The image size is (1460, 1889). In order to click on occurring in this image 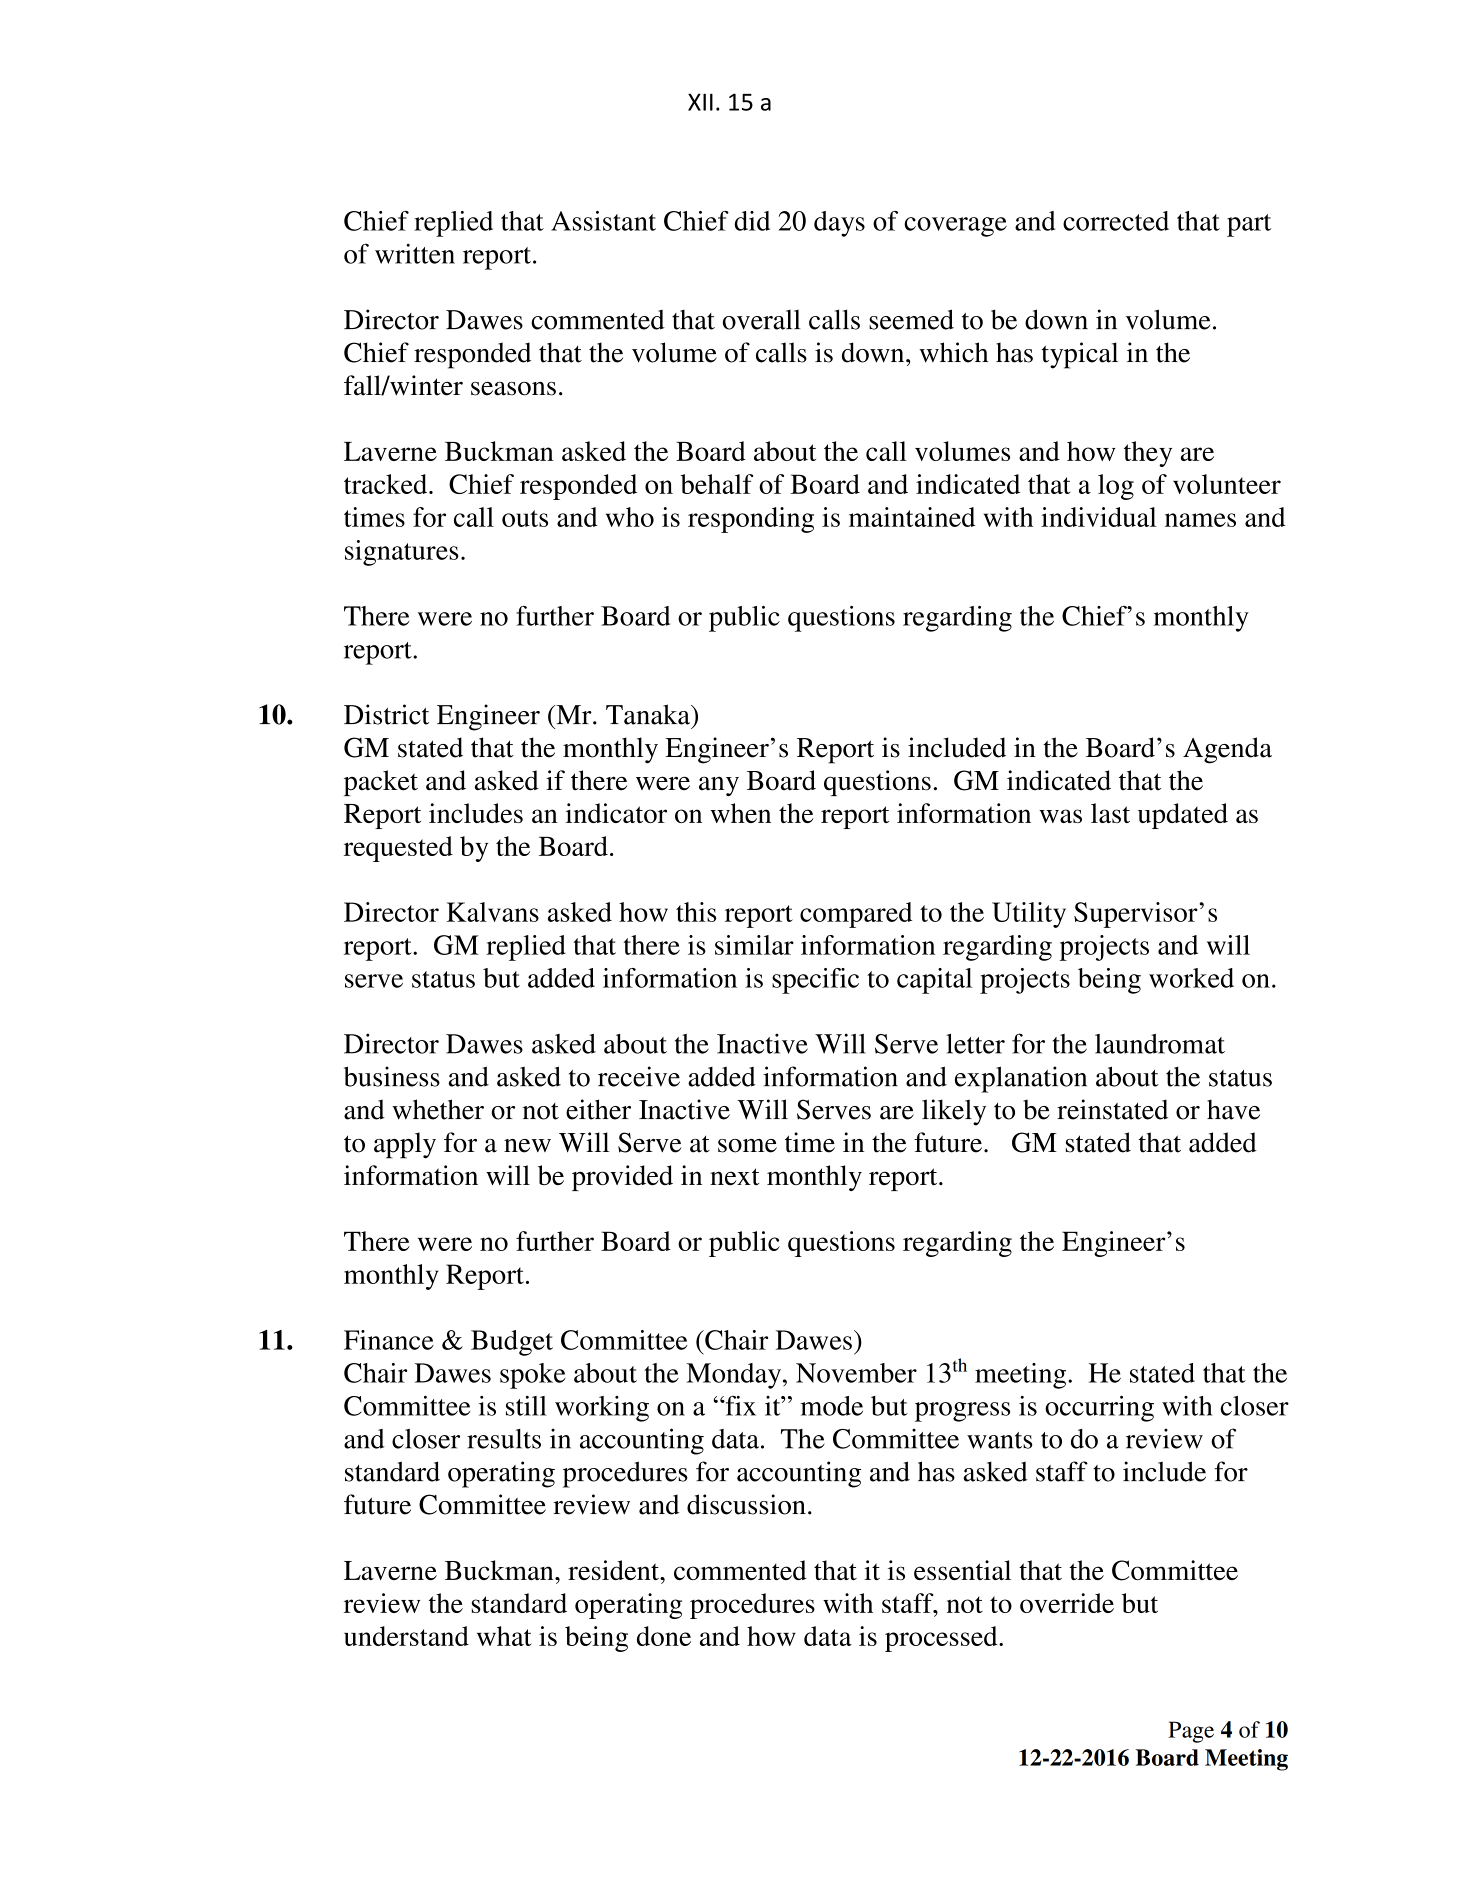, I will do `click(1099, 1408)`.
